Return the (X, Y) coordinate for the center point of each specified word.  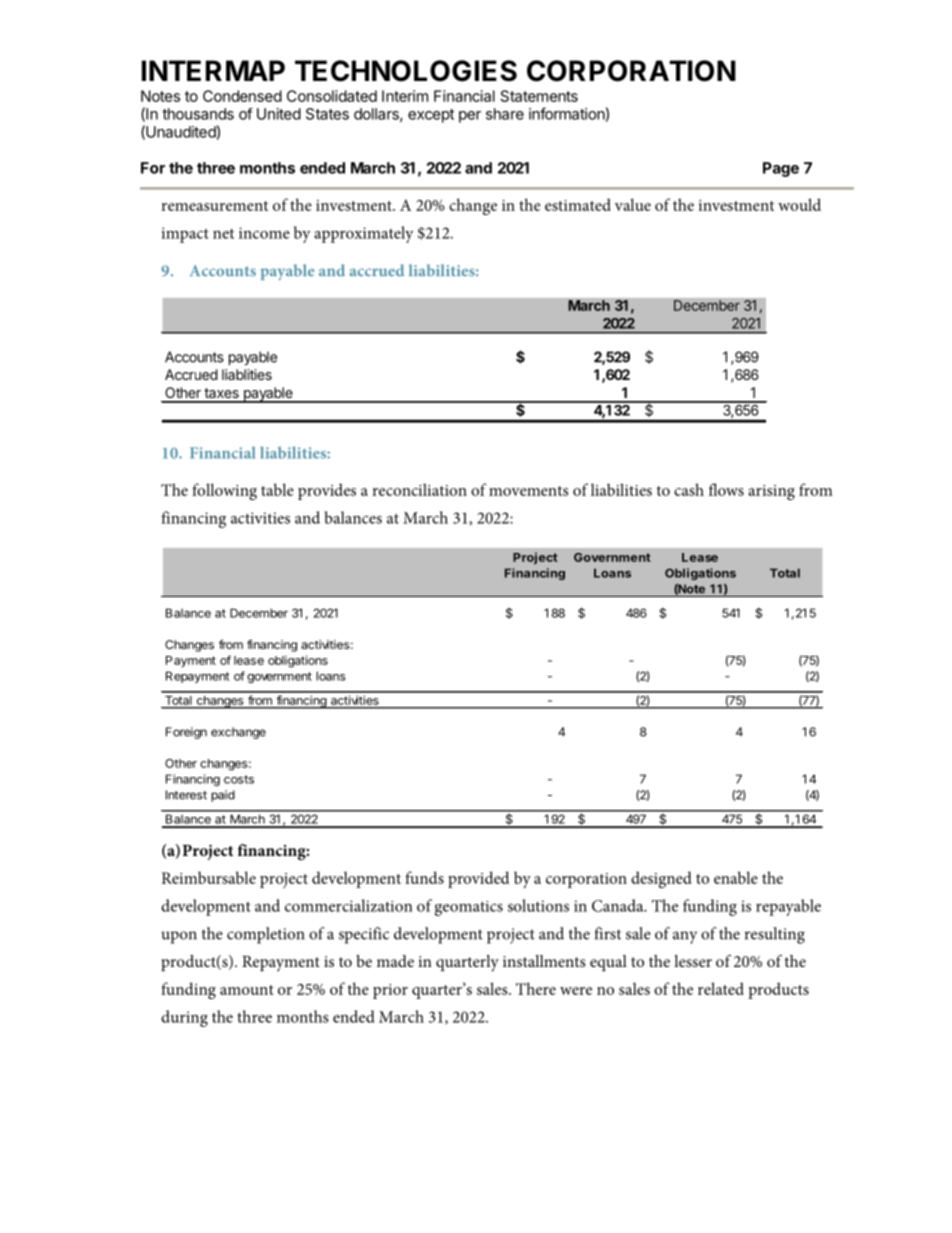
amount (247, 990)
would (799, 204)
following (224, 491)
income (264, 233)
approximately (364, 234)
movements (528, 491)
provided (478, 879)
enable (736, 877)
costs (239, 779)
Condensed (242, 96)
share (505, 114)
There (536, 988)
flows (726, 489)
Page (781, 169)
